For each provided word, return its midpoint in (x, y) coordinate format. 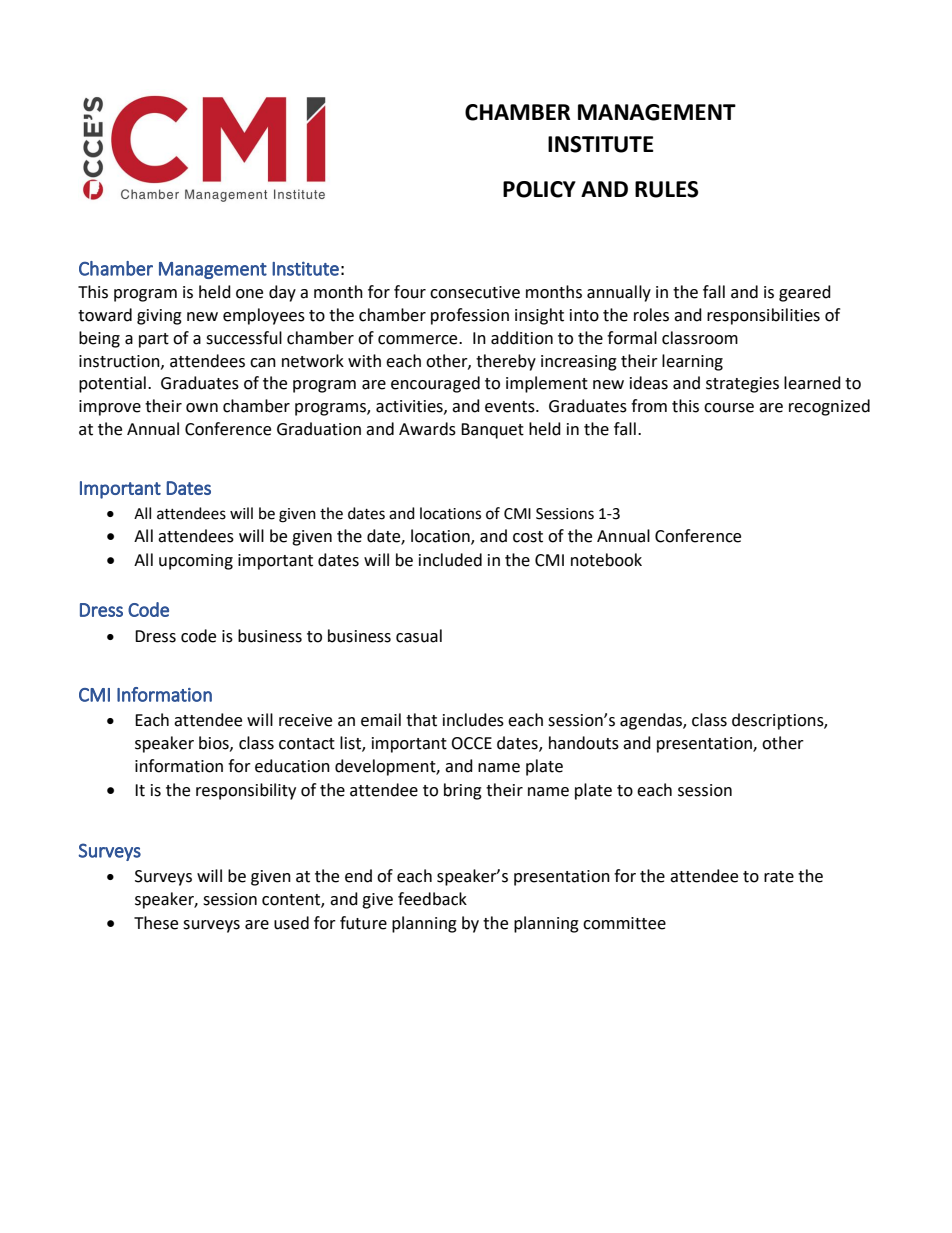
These (156, 923)
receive (305, 720)
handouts (584, 743)
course (729, 408)
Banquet (492, 431)
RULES (667, 189)
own (202, 408)
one (249, 294)
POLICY (539, 189)
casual (419, 636)
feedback (432, 899)
